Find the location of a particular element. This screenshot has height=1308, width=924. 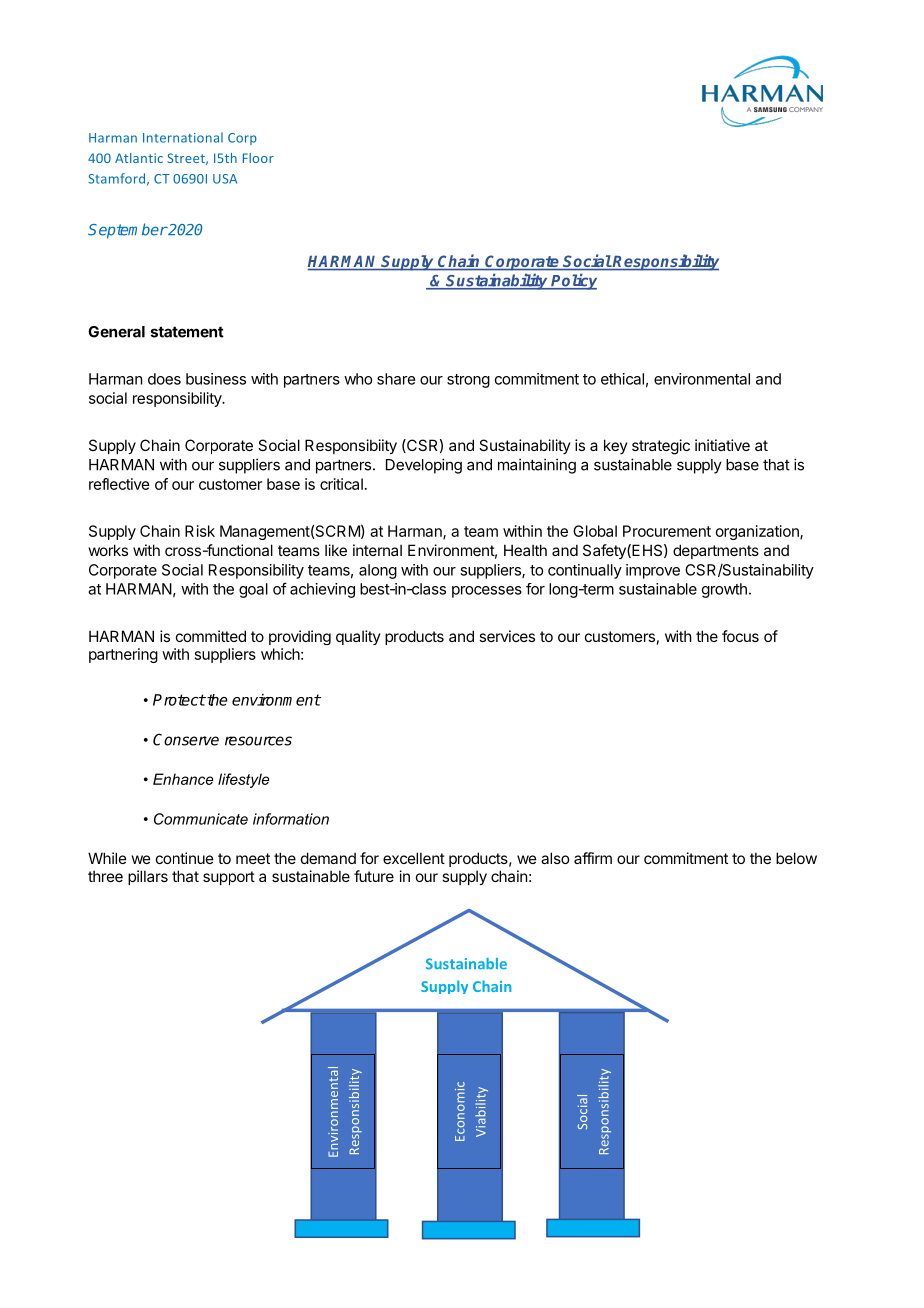

growth is located at coordinates (724, 590).
